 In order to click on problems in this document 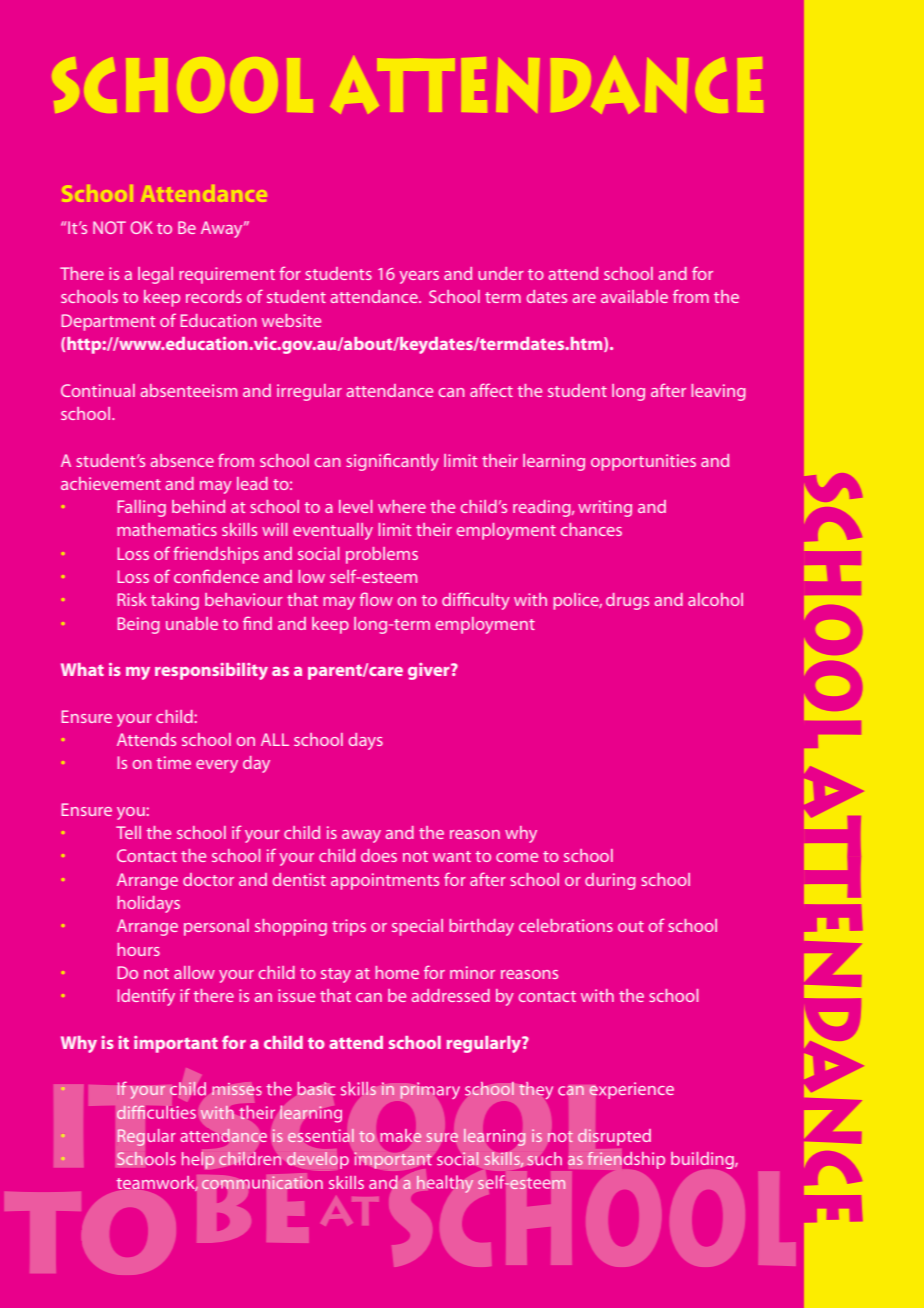, I will do `click(382, 555)`.
